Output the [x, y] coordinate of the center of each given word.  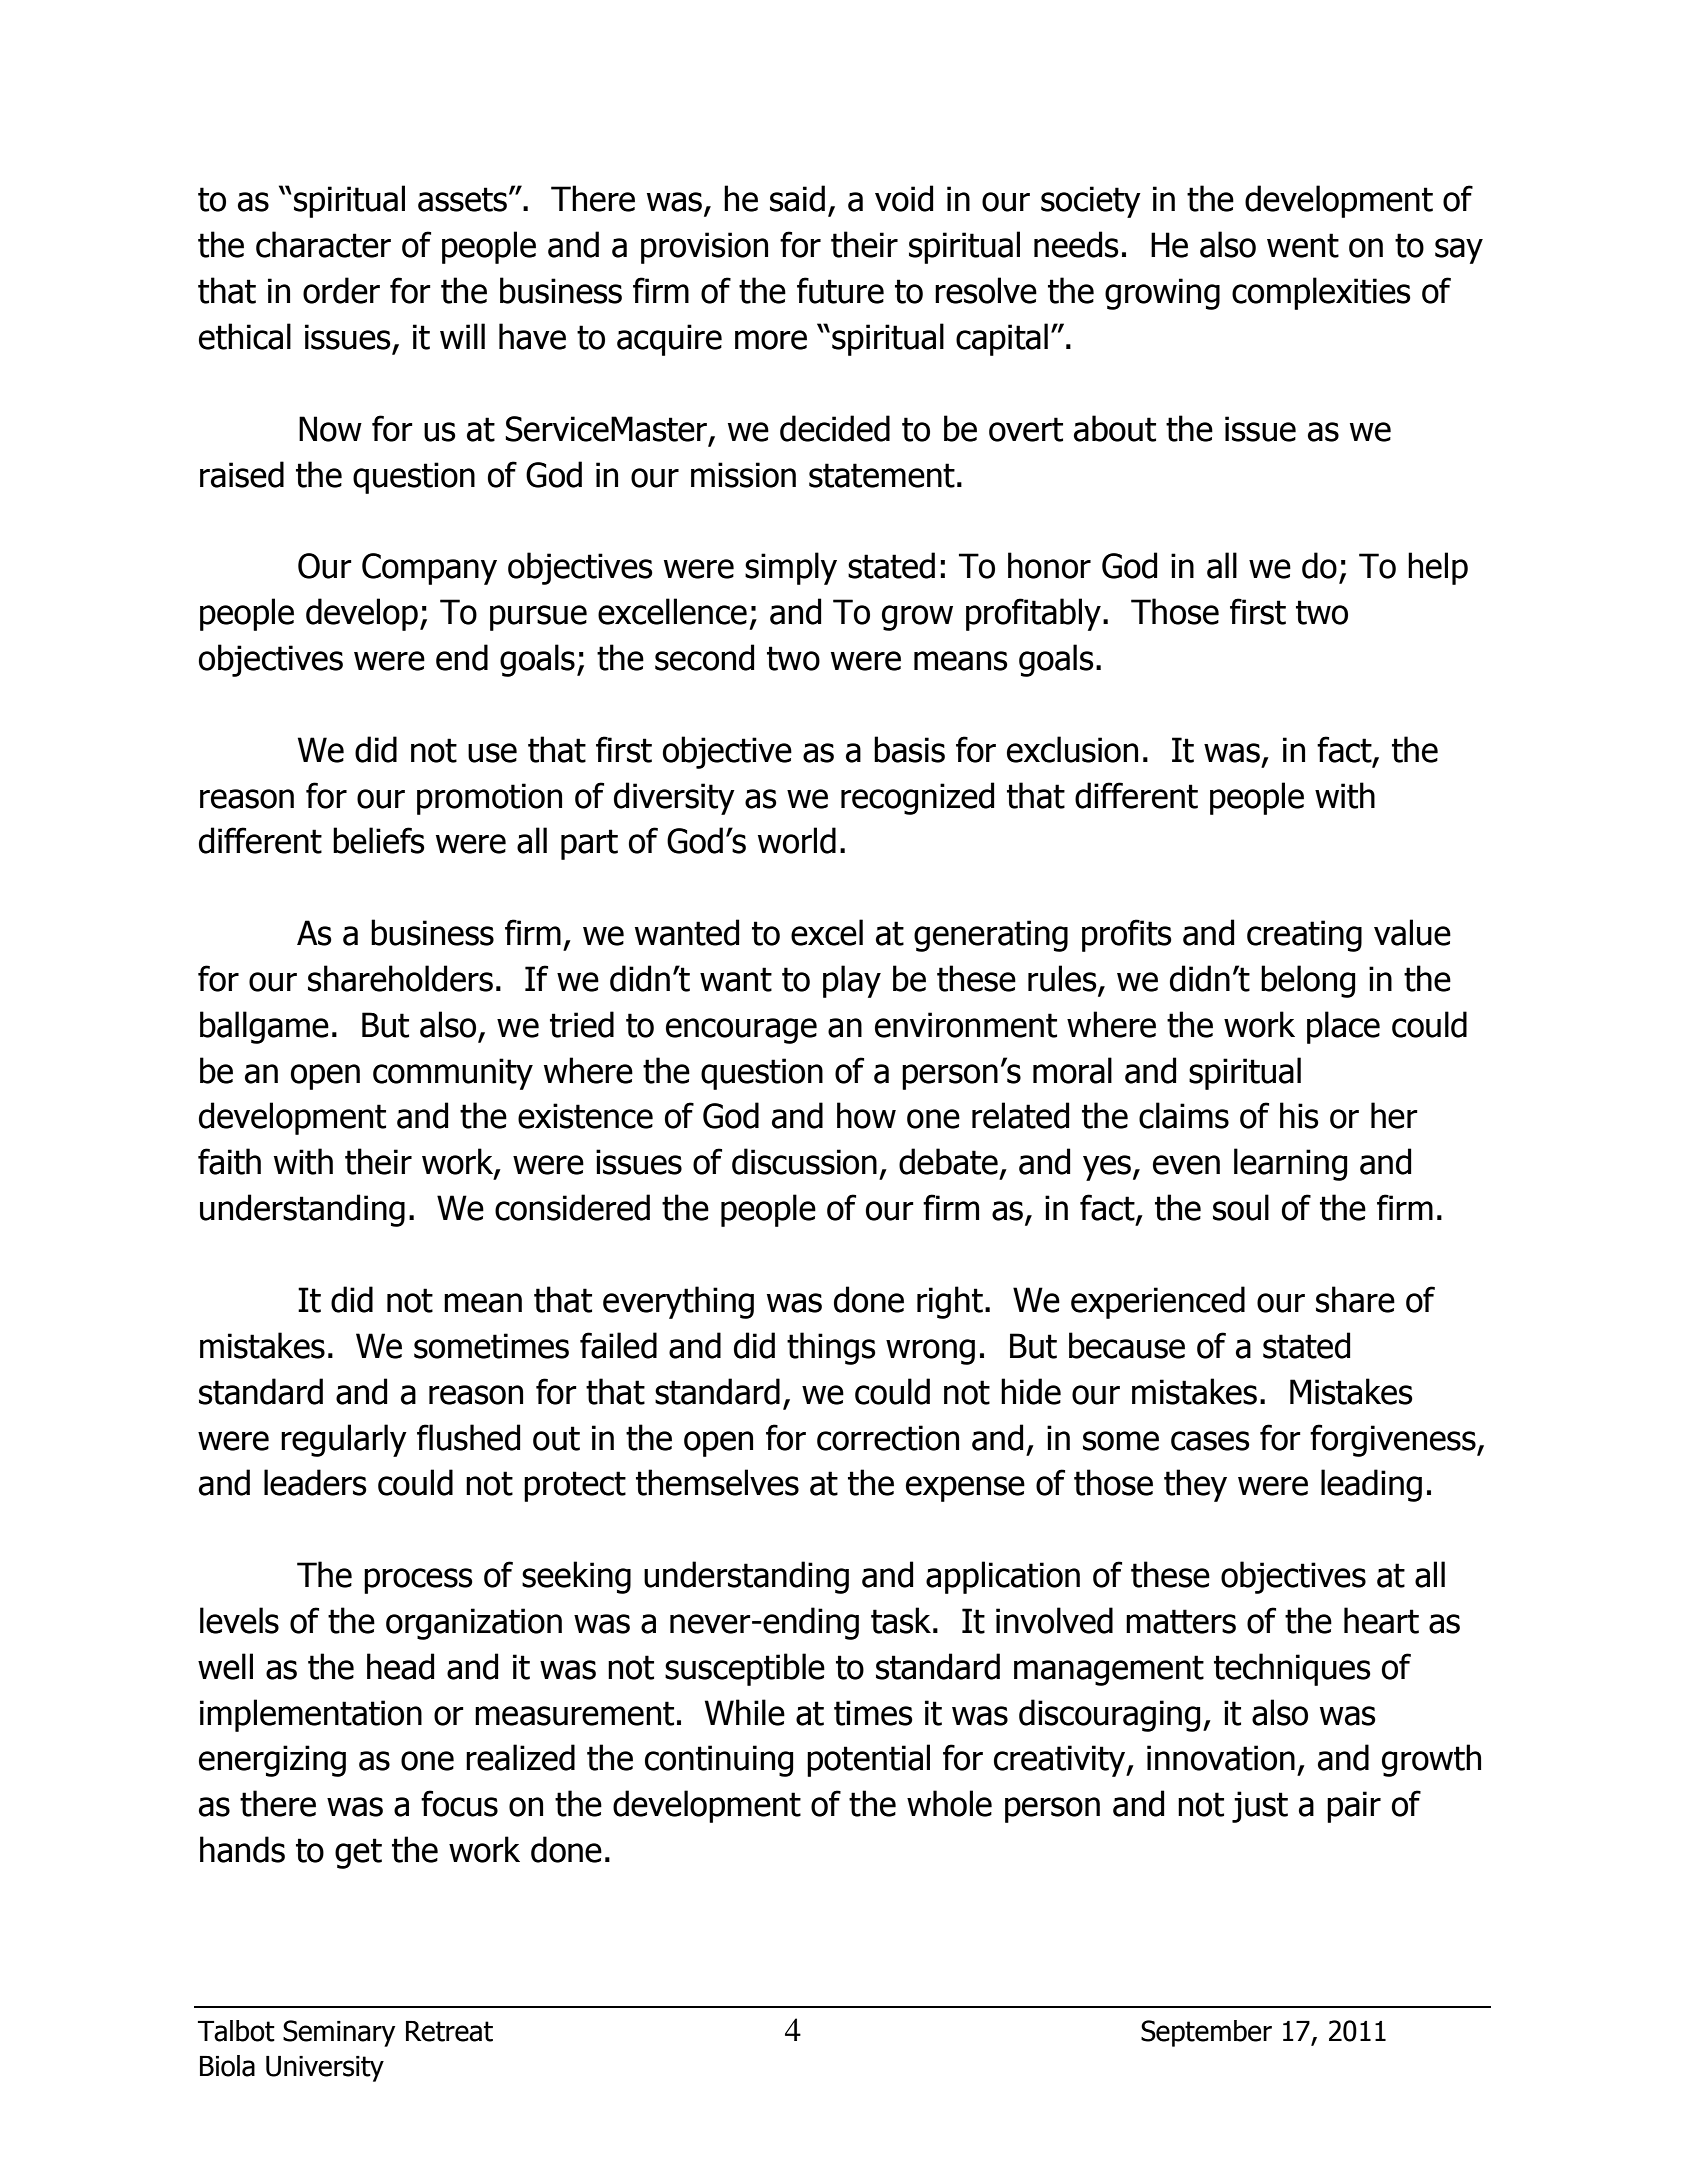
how [866, 1115]
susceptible [745, 1669]
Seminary [339, 2033]
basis [909, 749]
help [1438, 568]
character [323, 244]
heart [1381, 1620]
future [840, 290]
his [1299, 1115]
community [453, 1074]
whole [949, 1803]
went [1303, 245]
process [418, 1581]
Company [429, 569]
